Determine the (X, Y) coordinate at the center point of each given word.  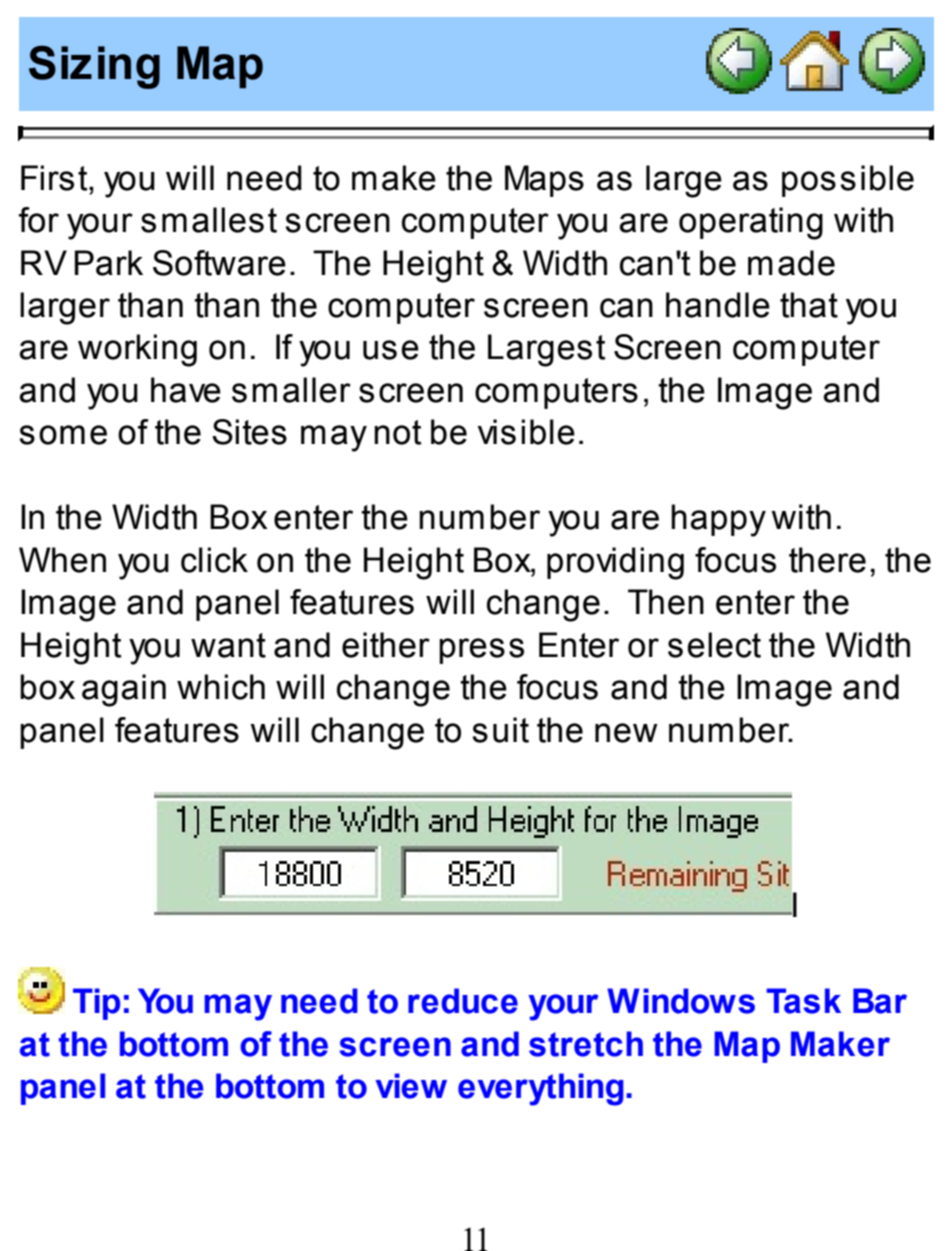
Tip (96, 1004)
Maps (544, 181)
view (411, 1086)
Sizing (94, 67)
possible (848, 181)
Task (803, 1001)
